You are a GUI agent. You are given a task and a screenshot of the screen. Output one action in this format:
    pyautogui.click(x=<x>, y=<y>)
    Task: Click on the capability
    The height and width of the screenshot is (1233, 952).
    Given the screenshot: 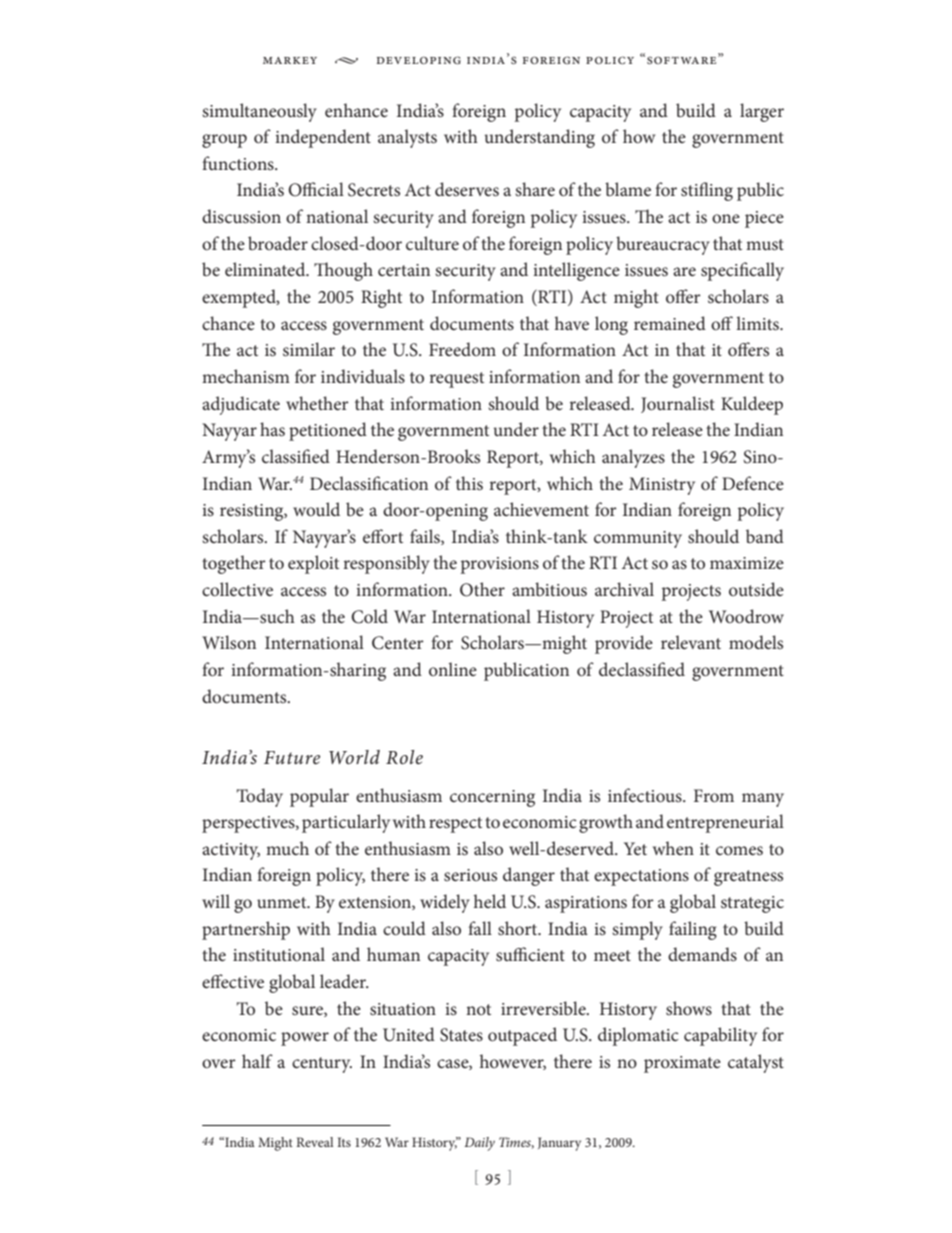 What is the action you would take?
    pyautogui.click(x=720, y=1036)
